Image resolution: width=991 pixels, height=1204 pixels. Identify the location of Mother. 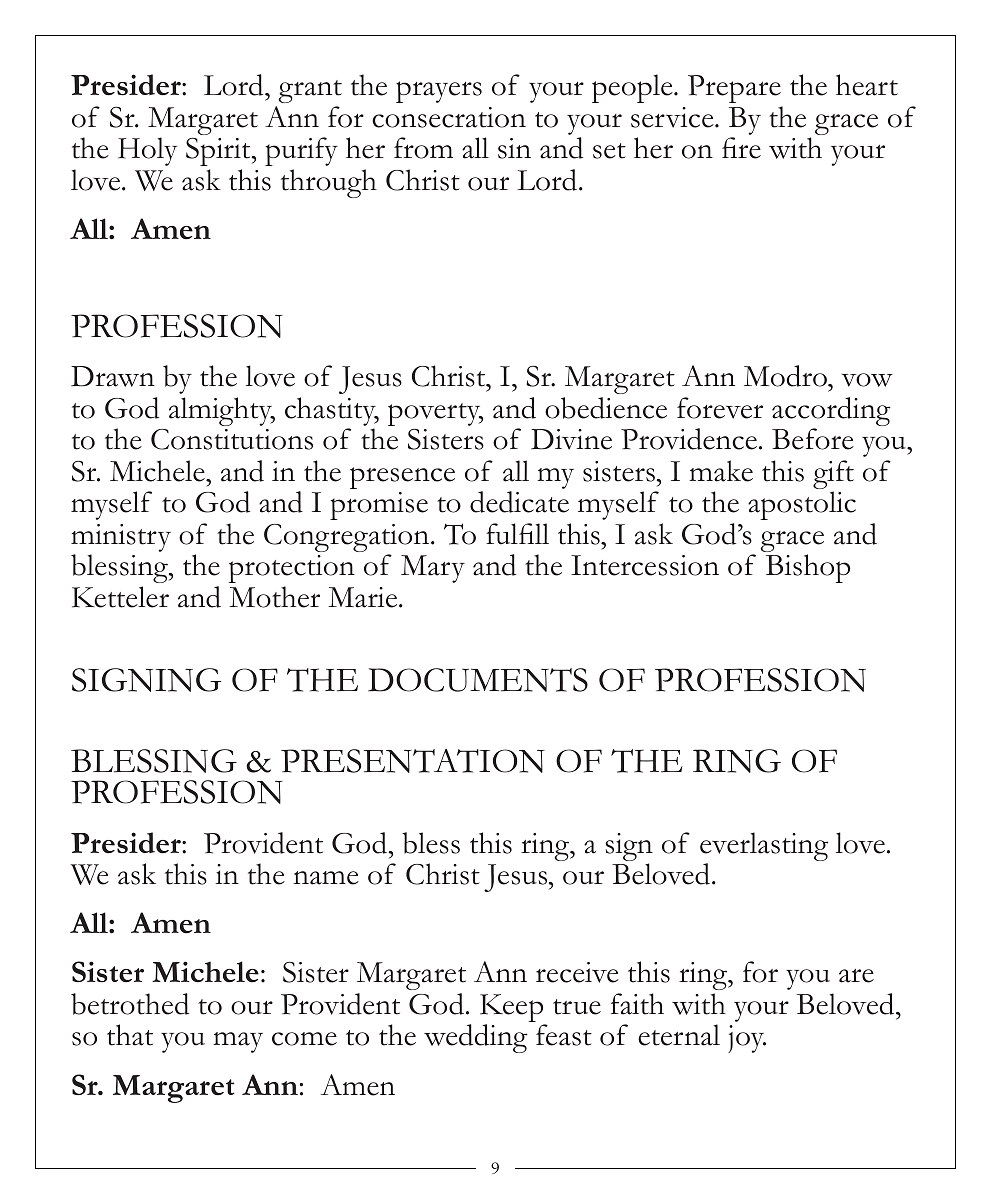
(274, 597).
